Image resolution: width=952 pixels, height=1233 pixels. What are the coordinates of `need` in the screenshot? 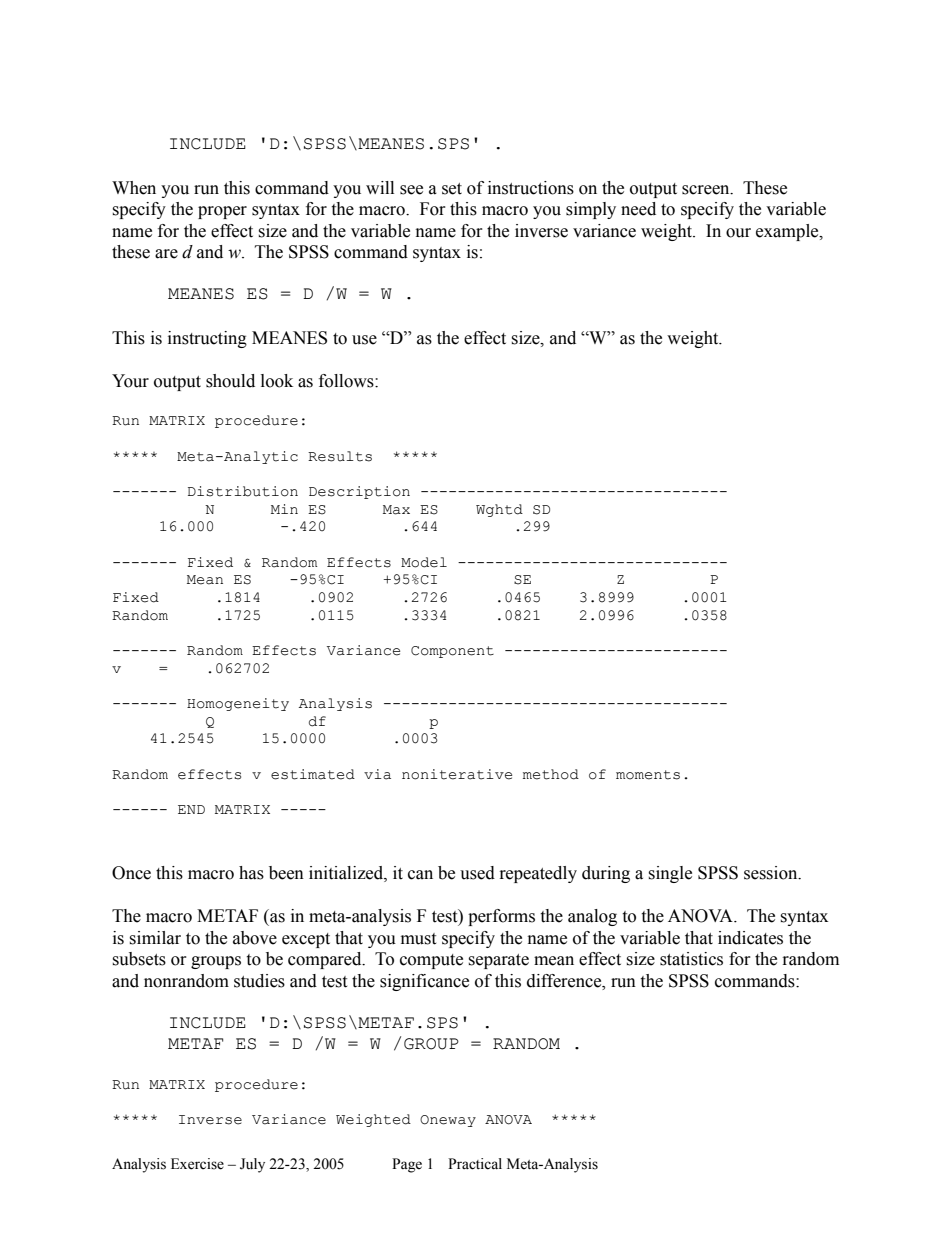 It's located at (638, 209).
